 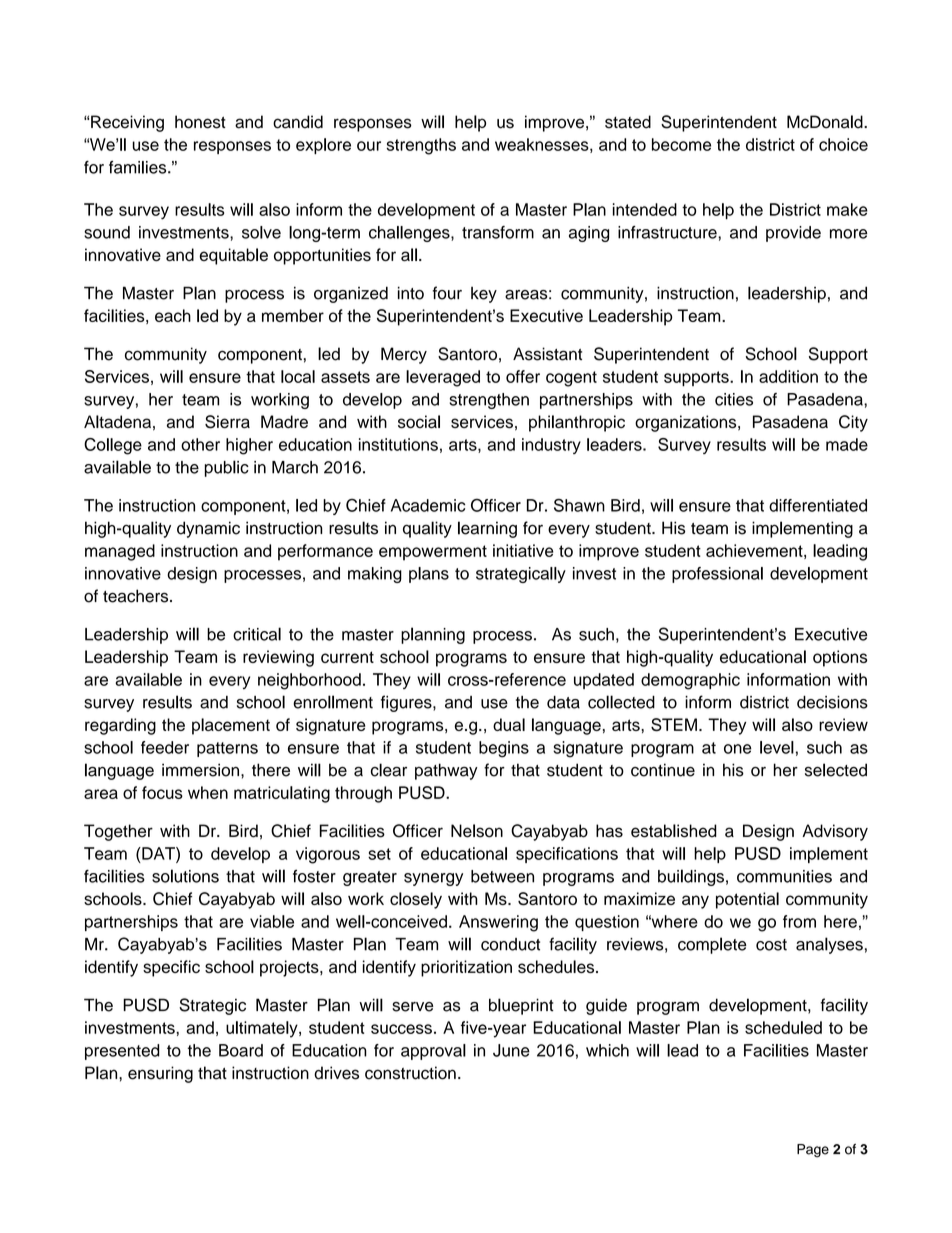 What do you see at coordinates (843, 144) in the screenshot?
I see `choice` at bounding box center [843, 144].
